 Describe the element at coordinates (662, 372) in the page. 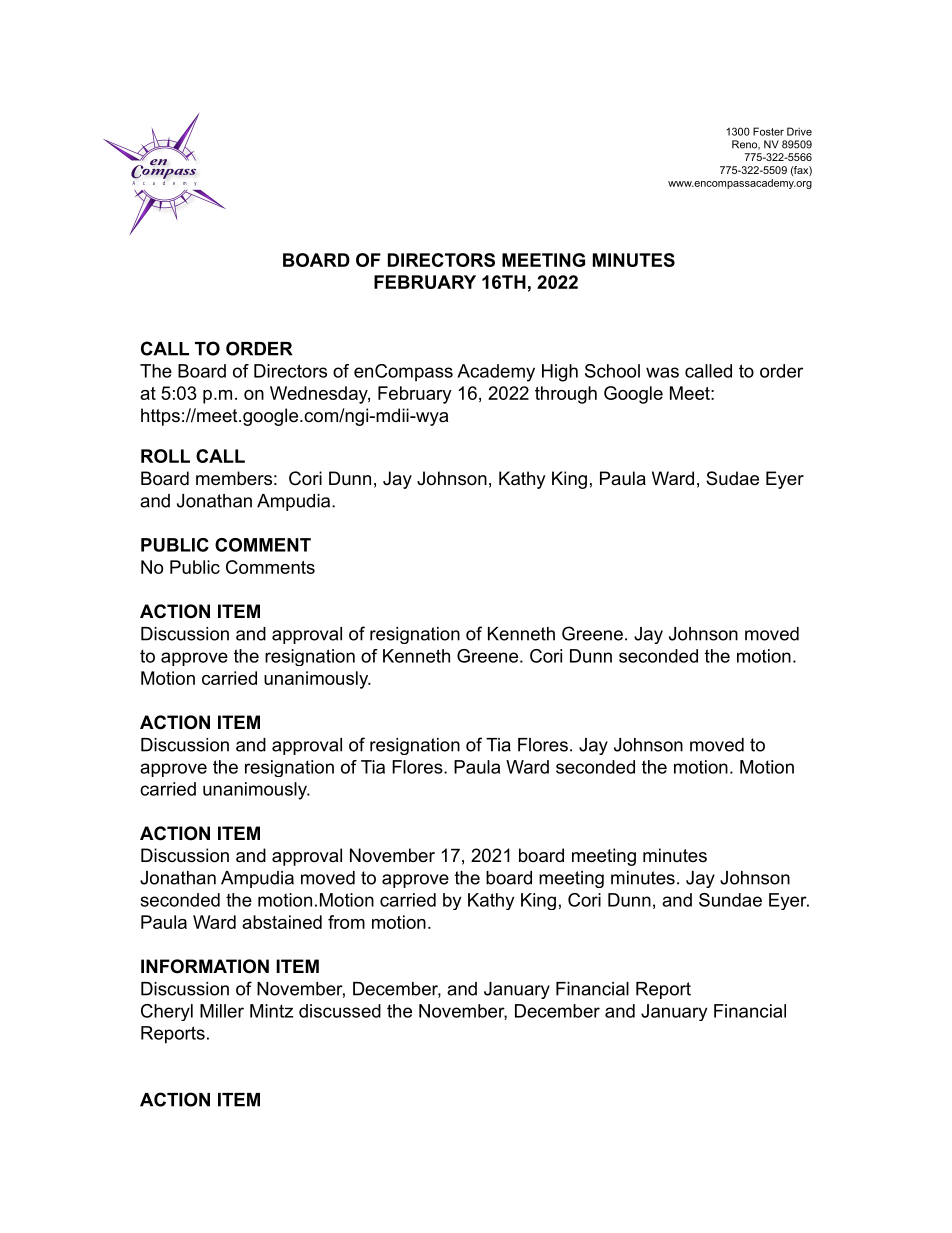

I see `was` at that location.
